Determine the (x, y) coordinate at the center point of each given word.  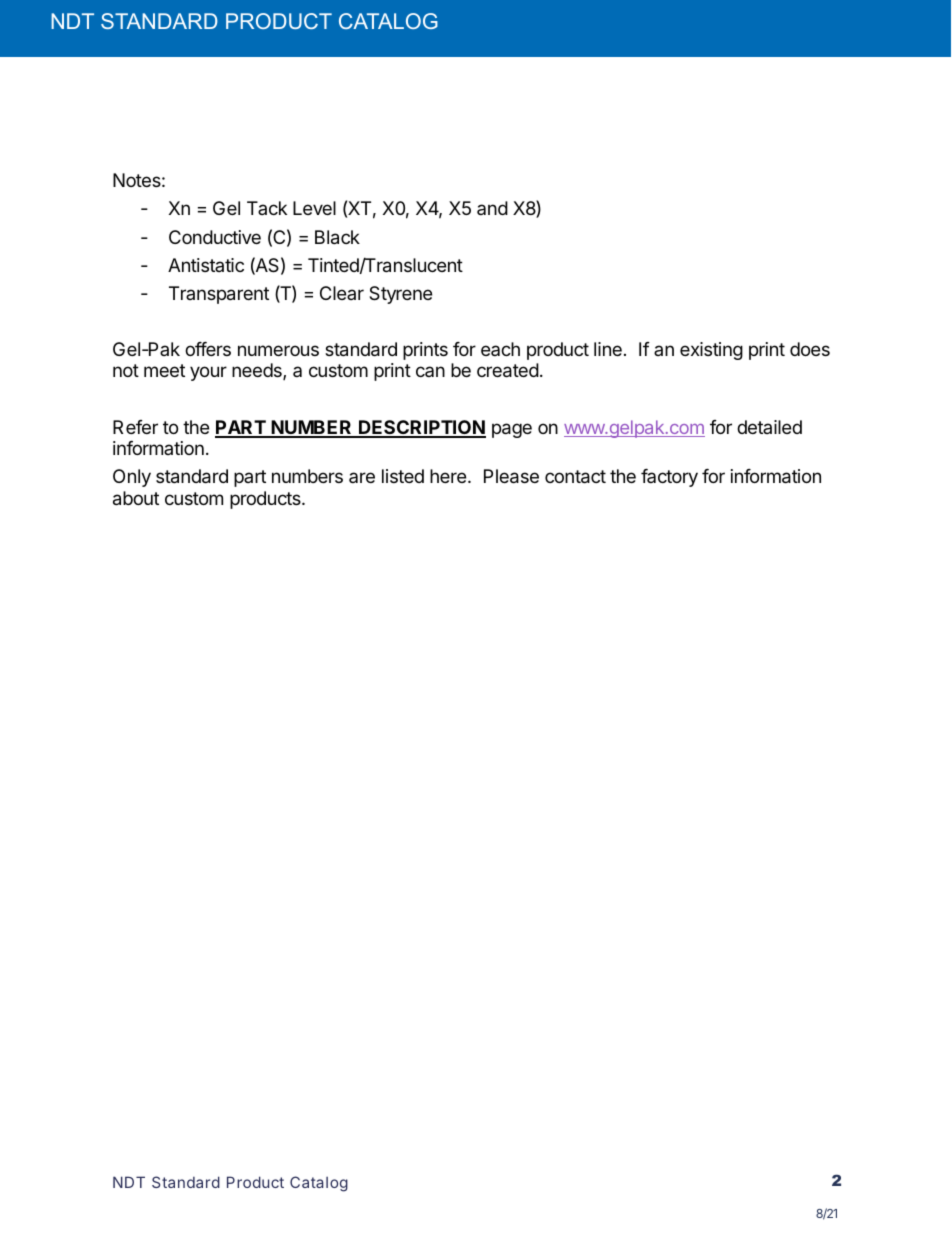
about (136, 498)
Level (314, 208)
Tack (267, 208)
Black (337, 237)
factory (669, 478)
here (449, 476)
